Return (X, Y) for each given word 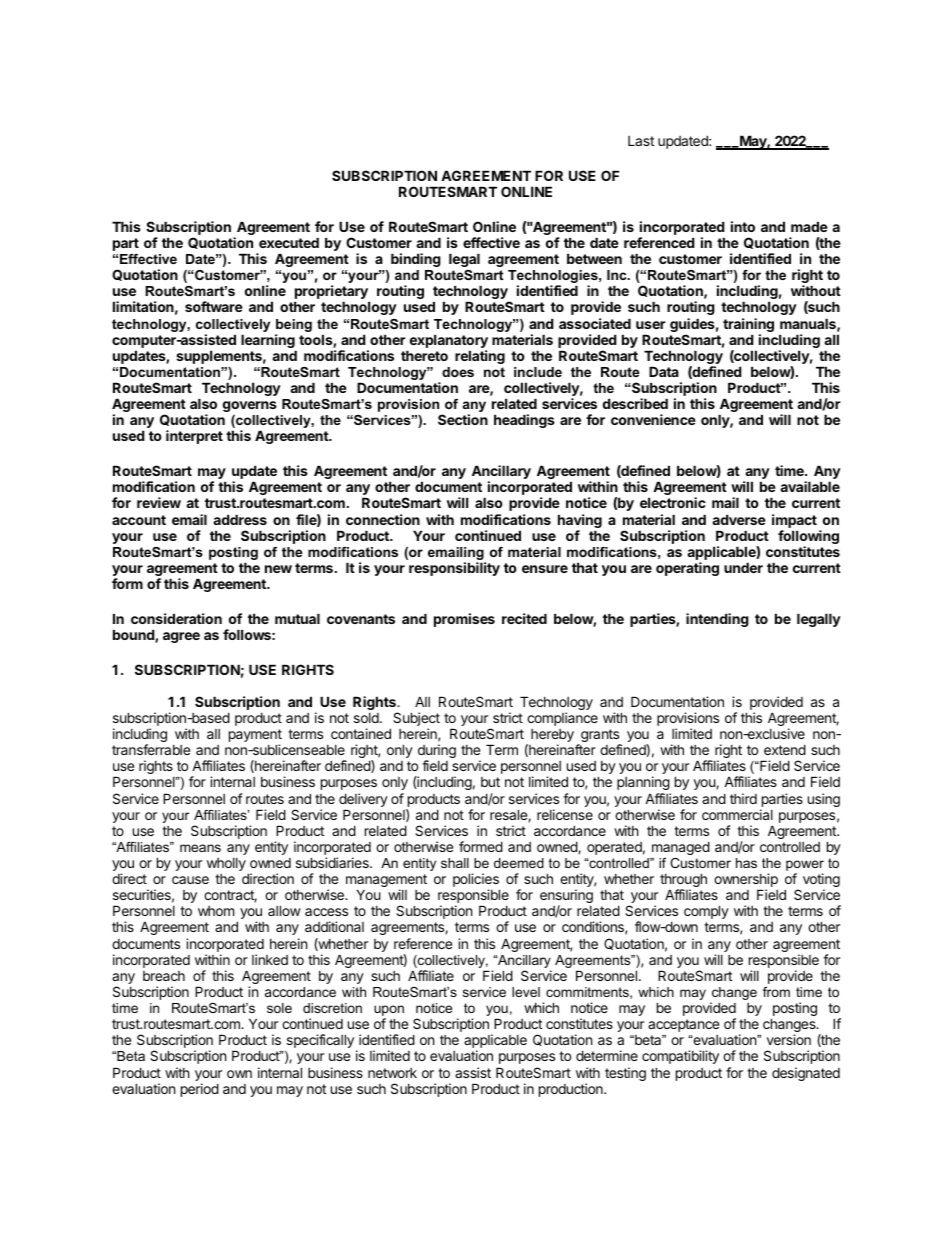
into (743, 226)
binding (416, 260)
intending (717, 620)
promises (464, 620)
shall (455, 863)
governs (250, 406)
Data (664, 371)
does (458, 372)
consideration (176, 618)
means (200, 848)
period (200, 1090)
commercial (737, 814)
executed (289, 242)
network (392, 1073)
